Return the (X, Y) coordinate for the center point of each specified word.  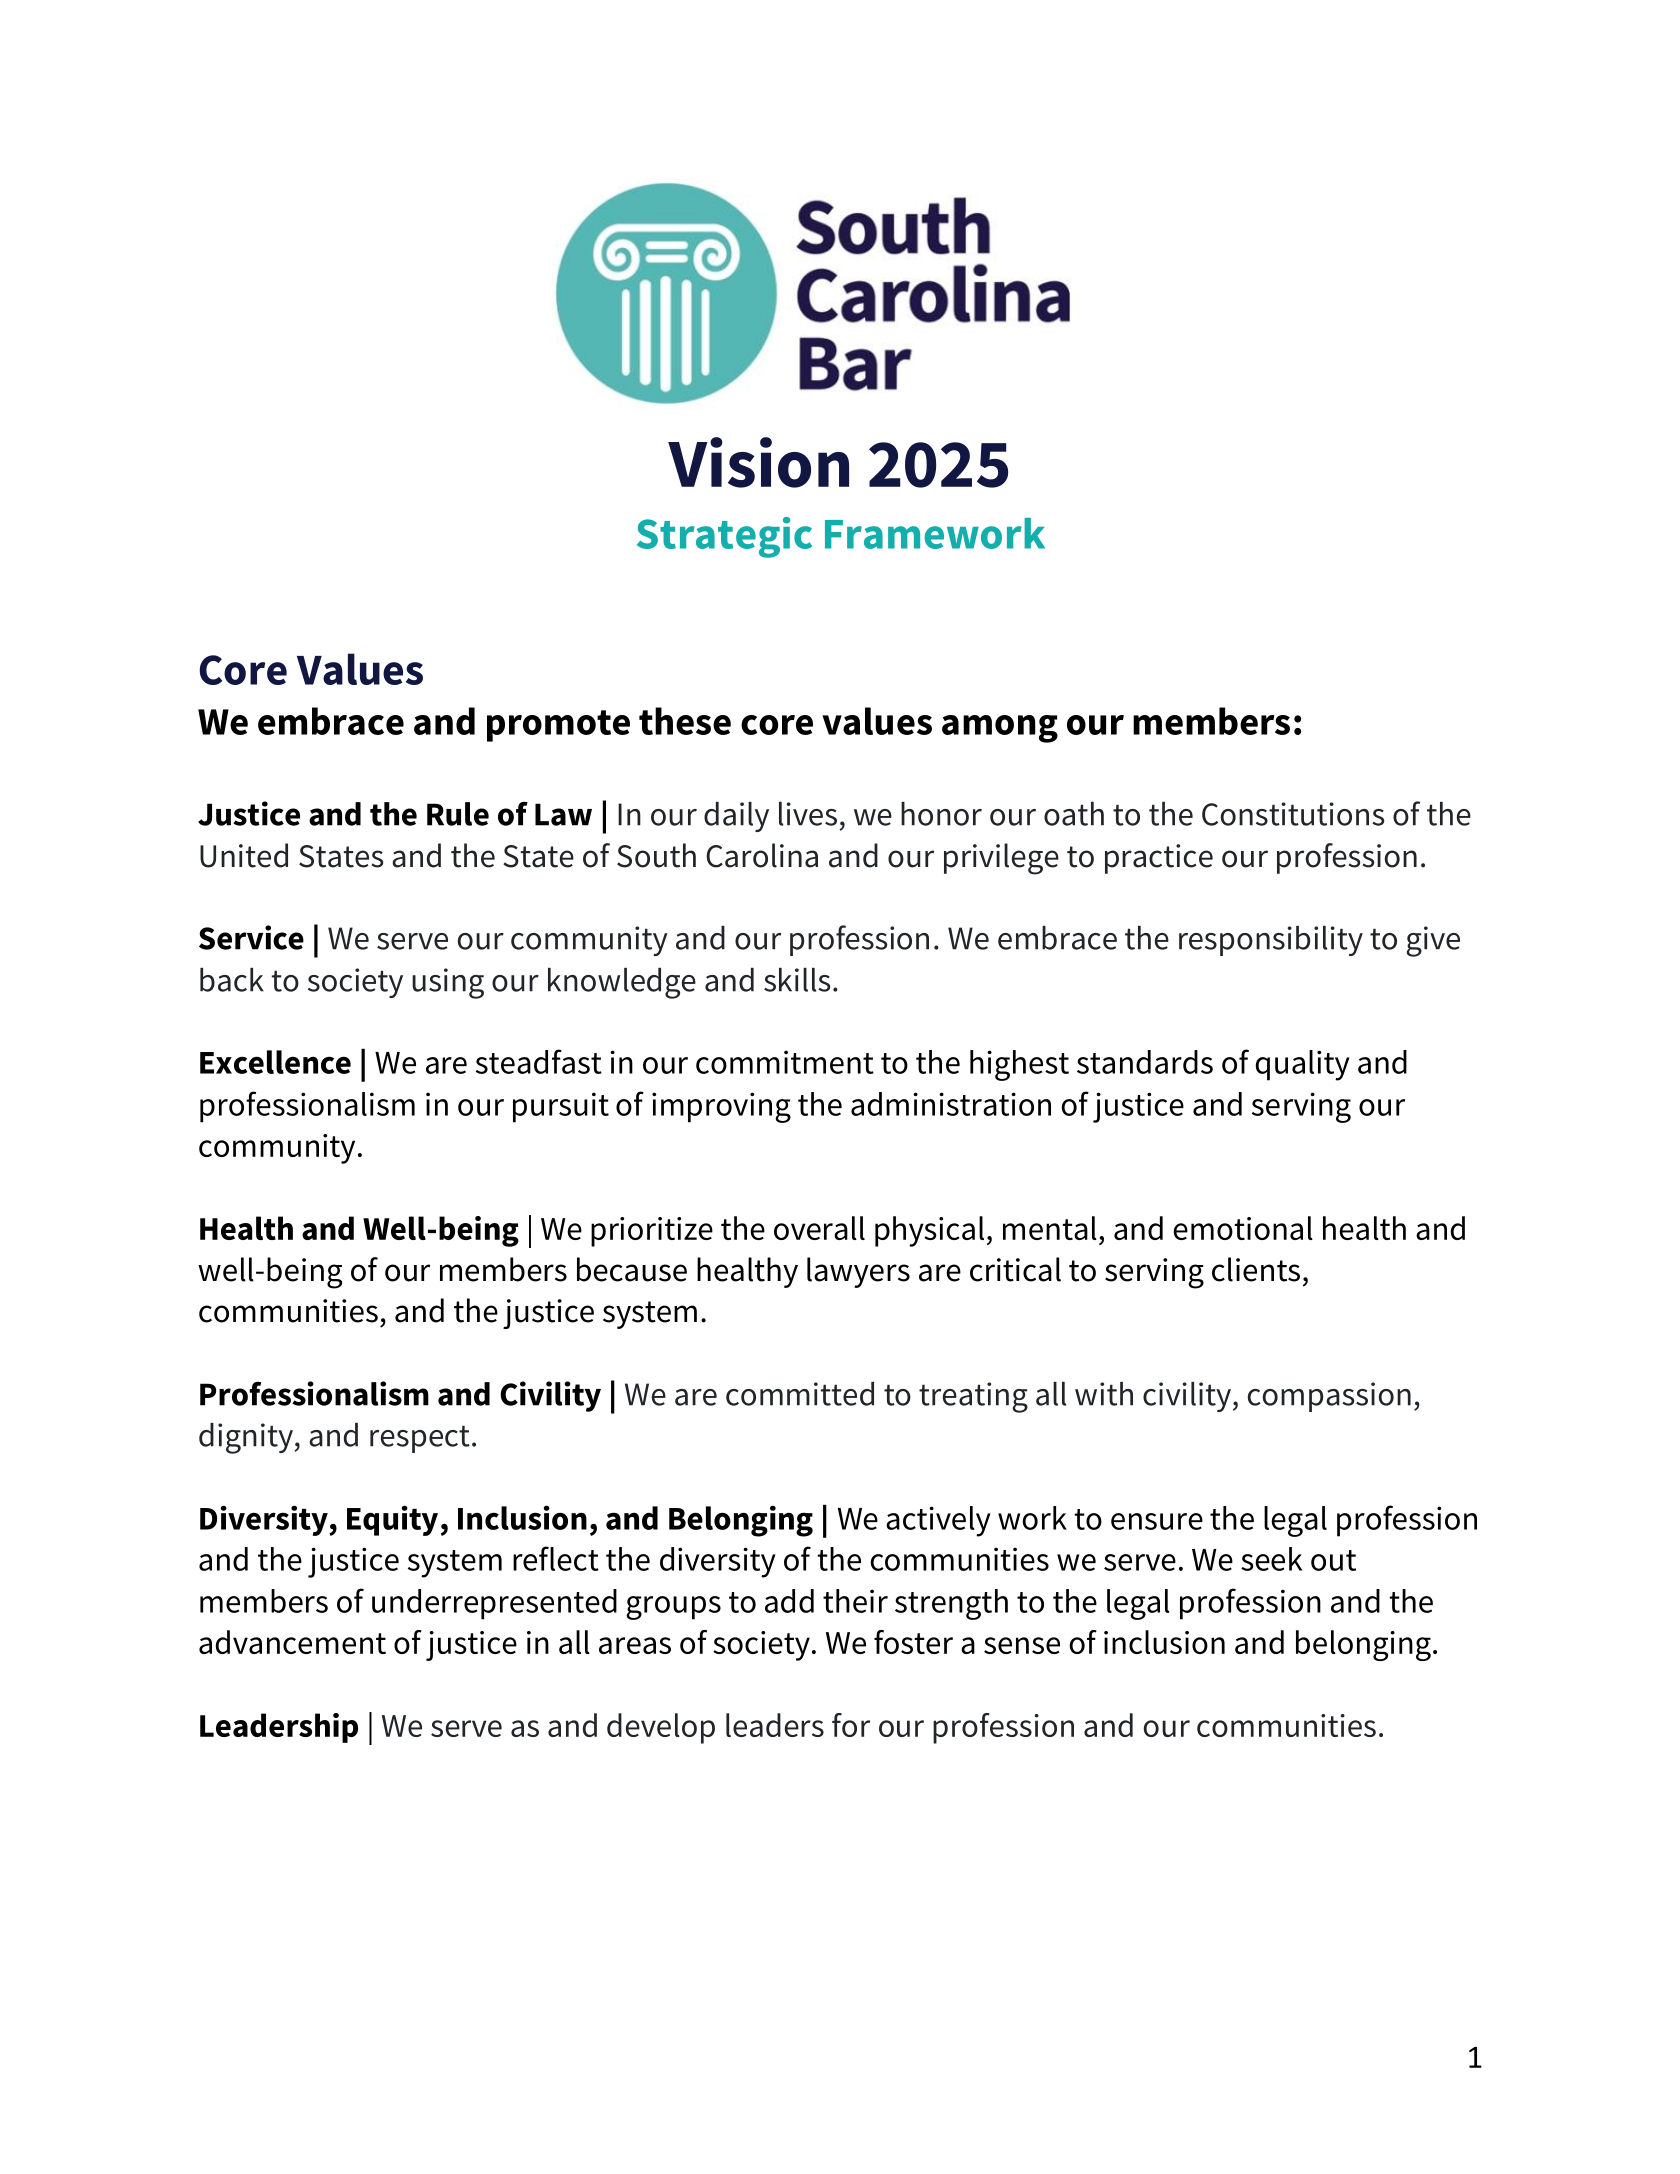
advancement (292, 1642)
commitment (785, 1062)
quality (1303, 1065)
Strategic (724, 537)
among (1000, 729)
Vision (758, 462)
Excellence (275, 1062)
